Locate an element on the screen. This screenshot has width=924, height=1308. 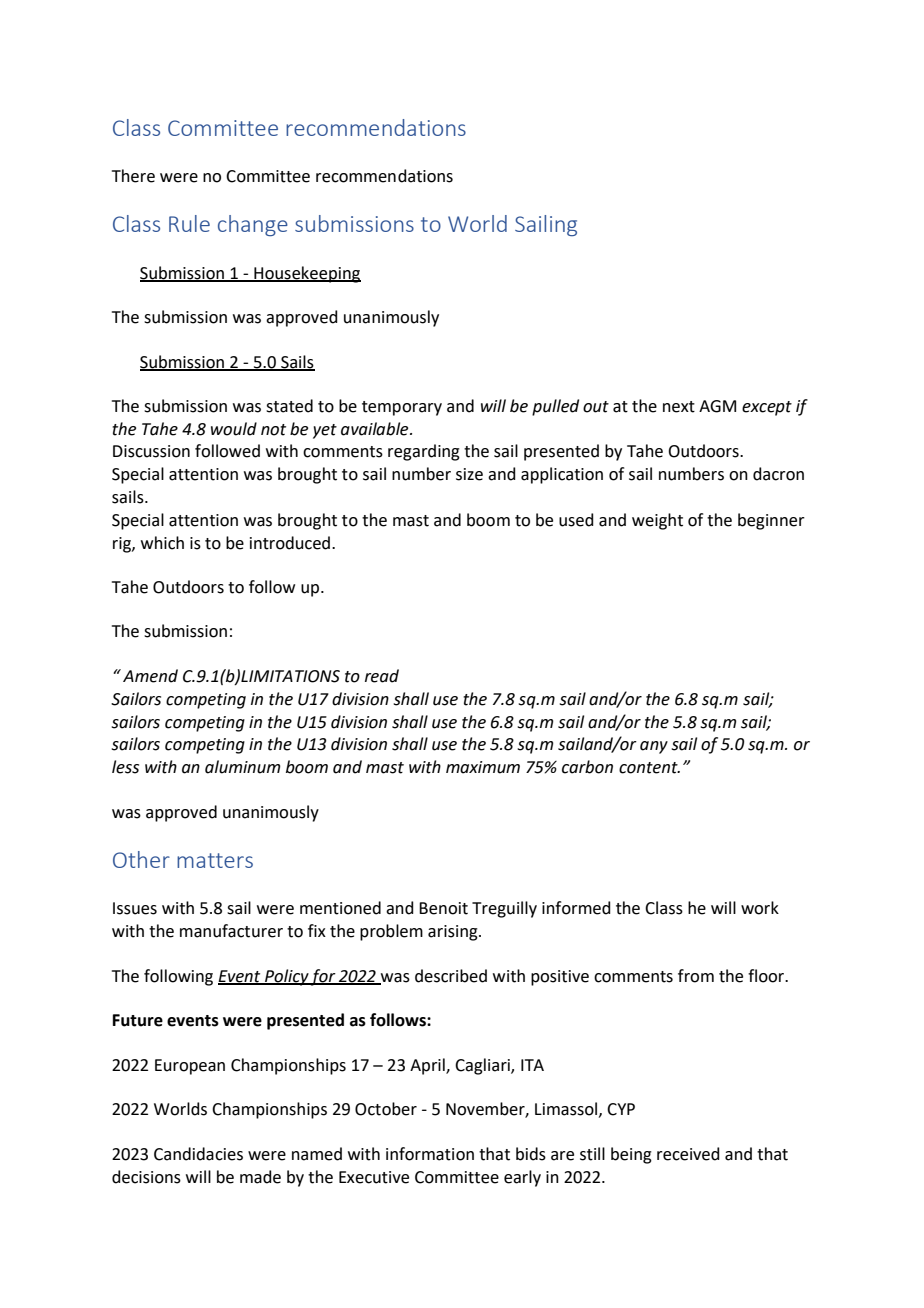
Housekeeping is located at coordinates (306, 274).
